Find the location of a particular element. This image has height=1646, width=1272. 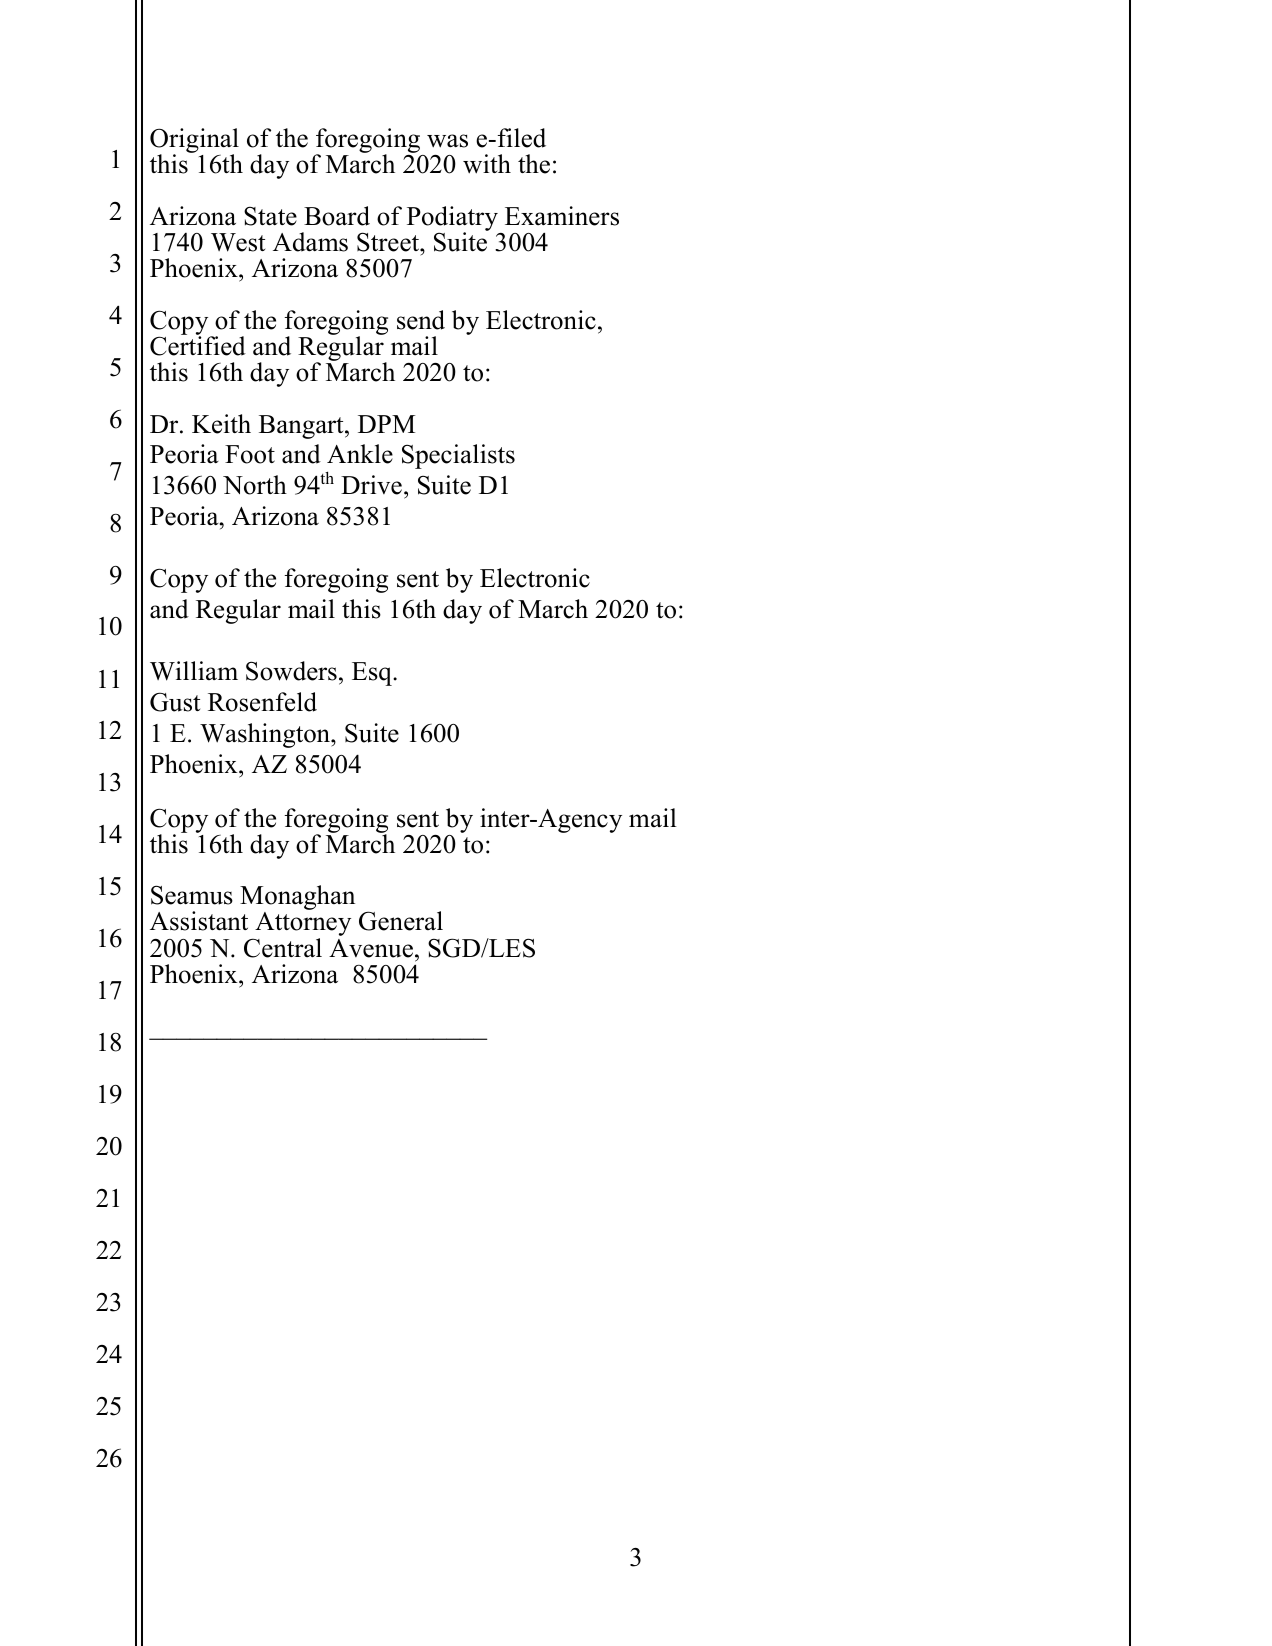

Certified is located at coordinates (198, 345).
